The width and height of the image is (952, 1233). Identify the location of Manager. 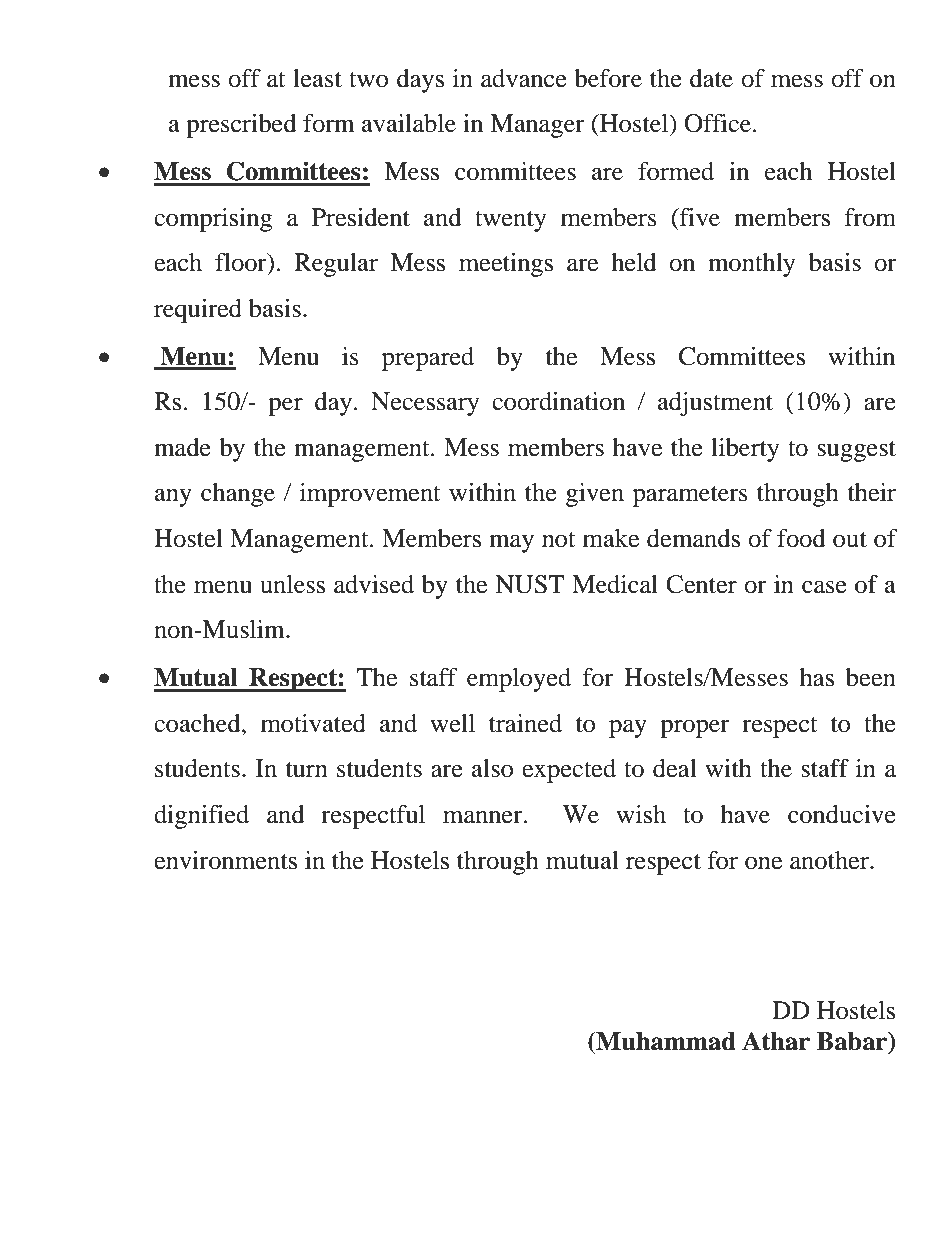
(537, 126).
